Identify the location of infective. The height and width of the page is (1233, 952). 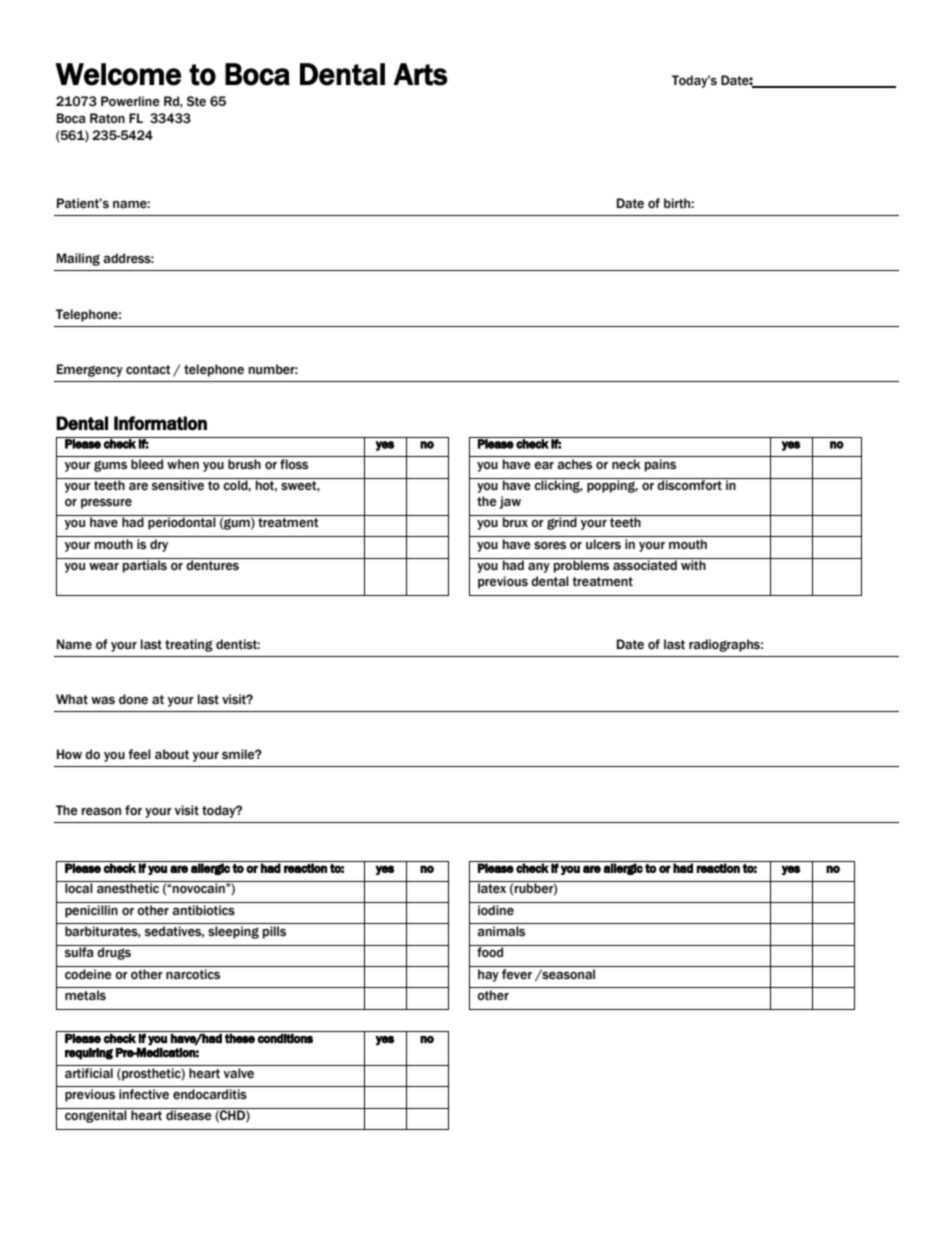
(144, 1094).
